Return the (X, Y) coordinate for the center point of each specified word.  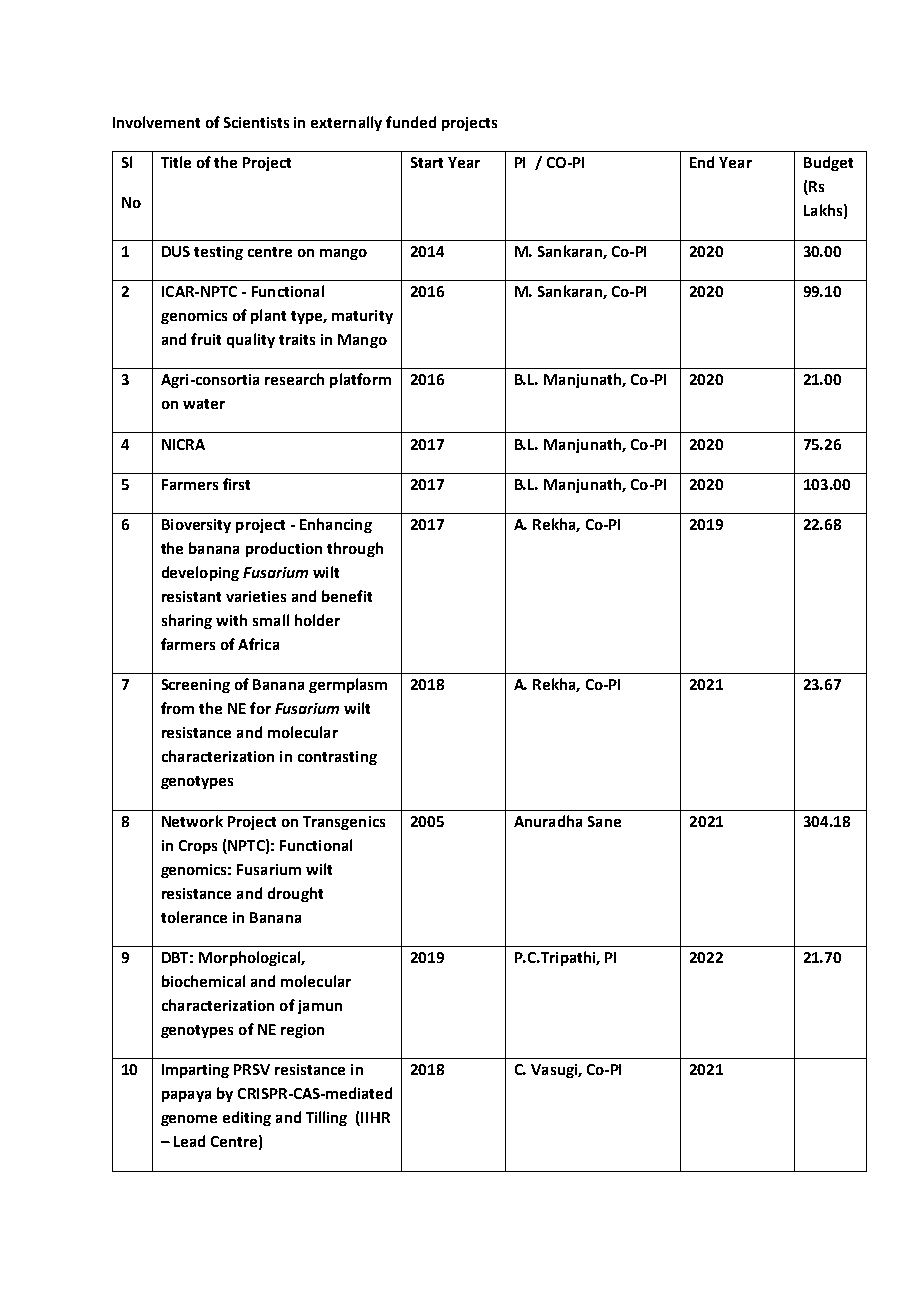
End (702, 162)
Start (427, 162)
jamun (320, 1007)
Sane (604, 821)
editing (247, 1118)
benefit (347, 596)
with (231, 620)
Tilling (326, 1118)
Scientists (256, 122)
